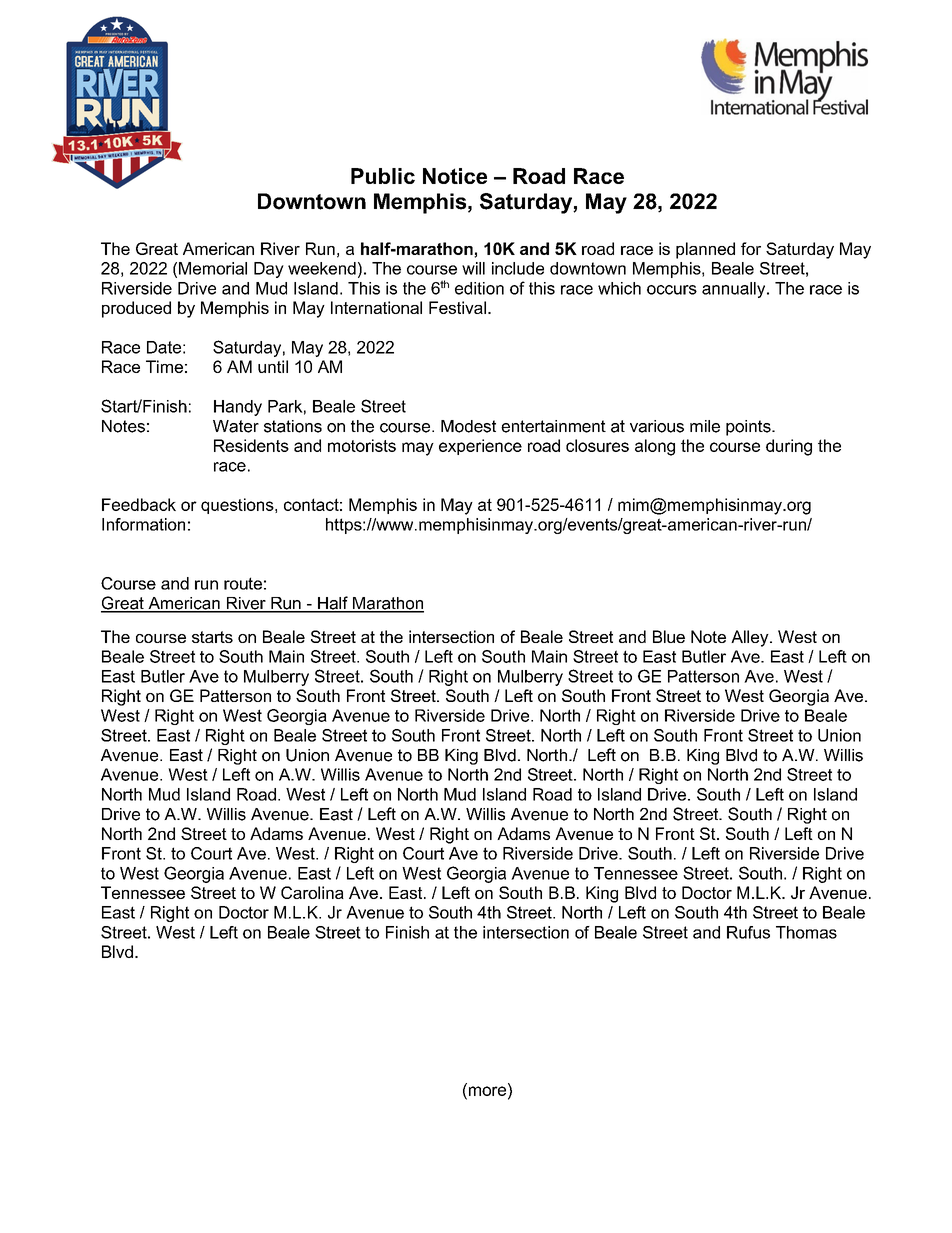 The height and width of the document is (1233, 952). I want to click on more, so click(487, 1091).
